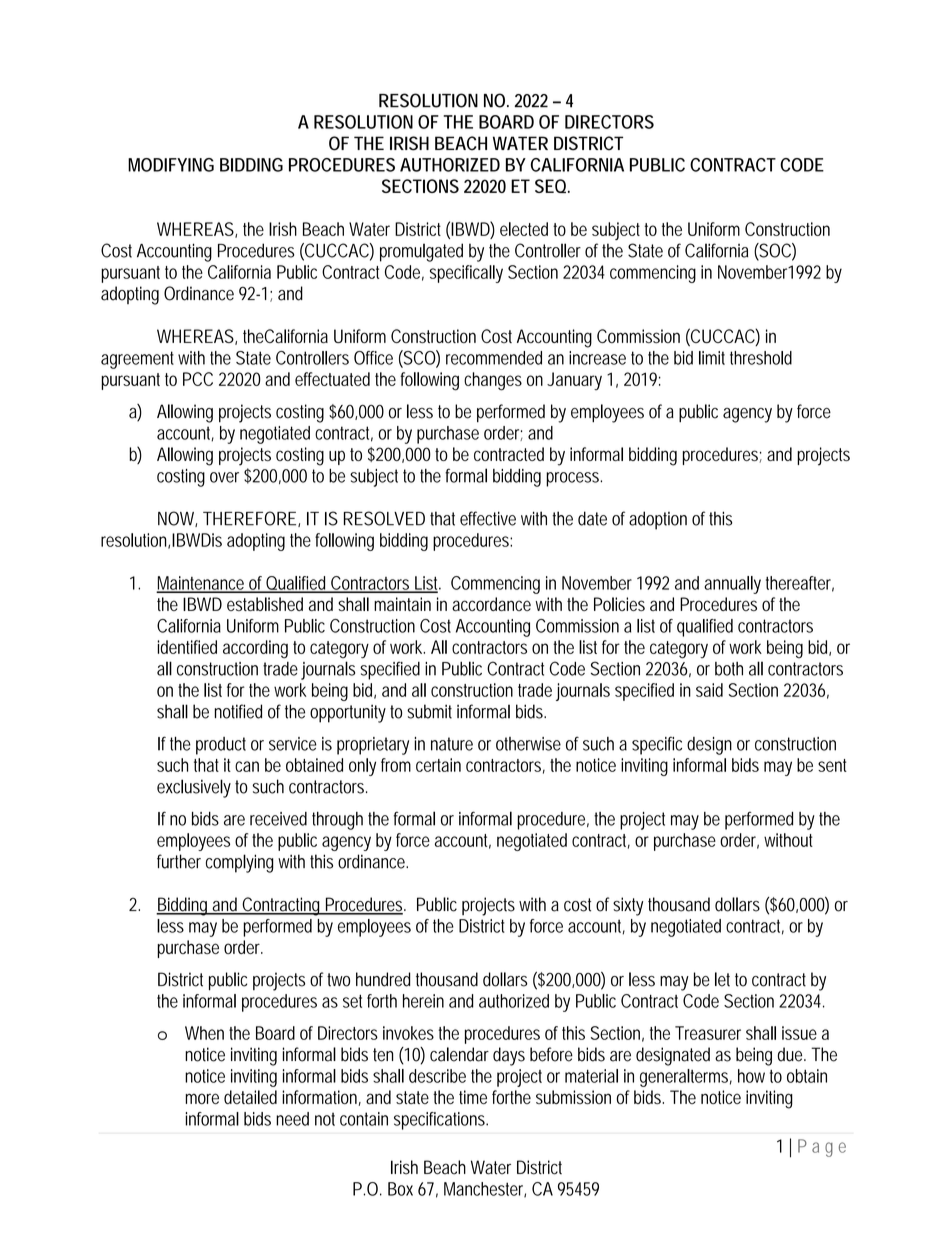  I want to click on MODIFYING, so click(171, 165).
